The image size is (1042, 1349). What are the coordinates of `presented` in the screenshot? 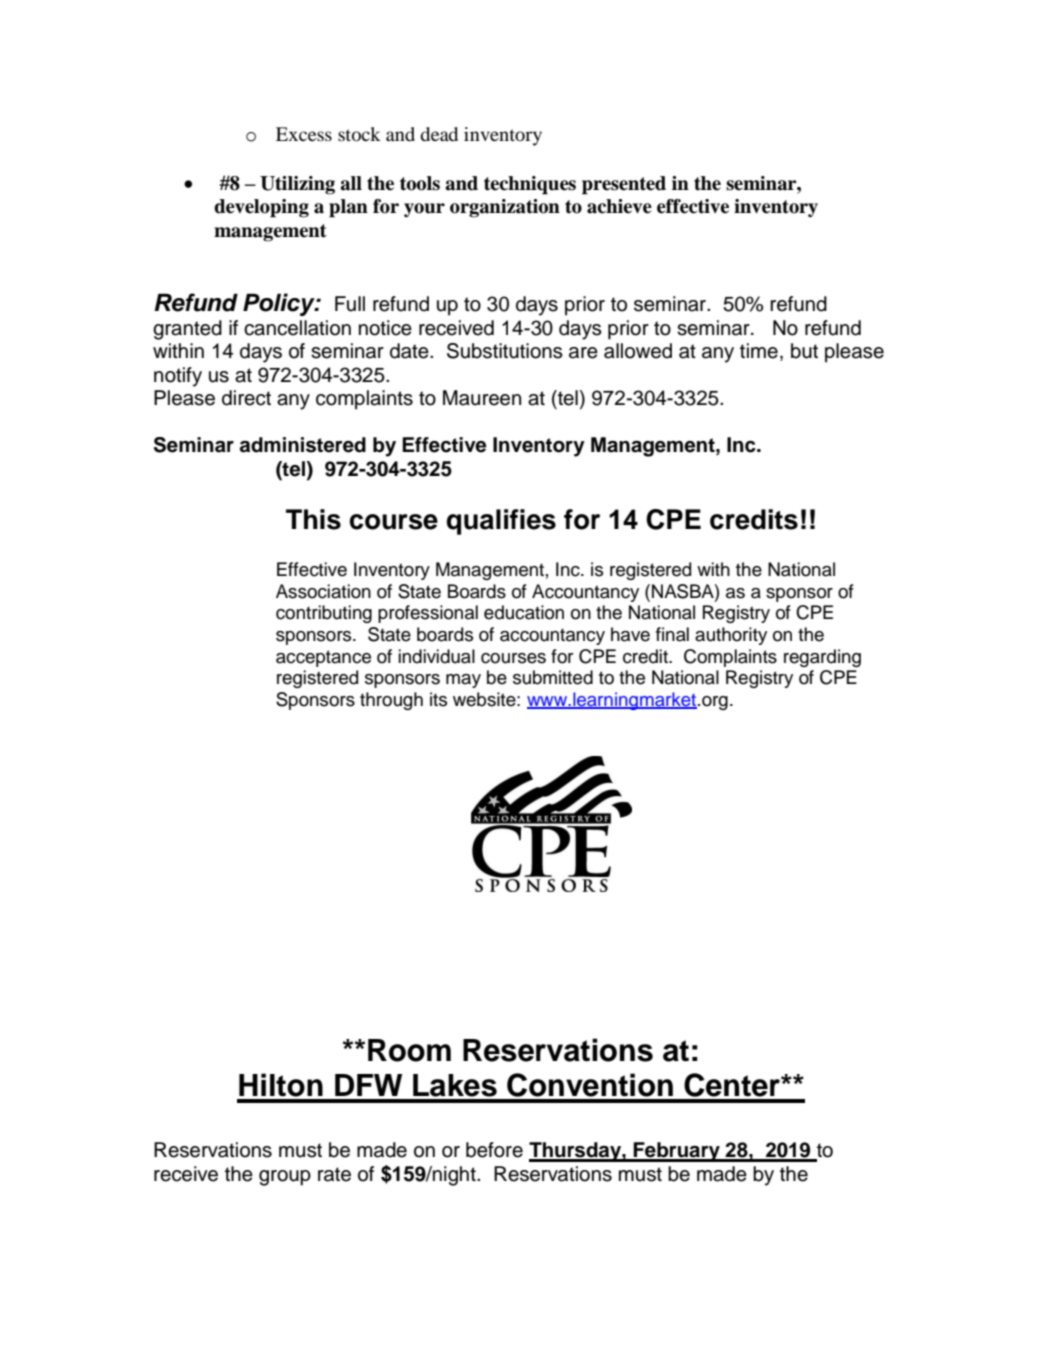 It's located at (624, 185).
